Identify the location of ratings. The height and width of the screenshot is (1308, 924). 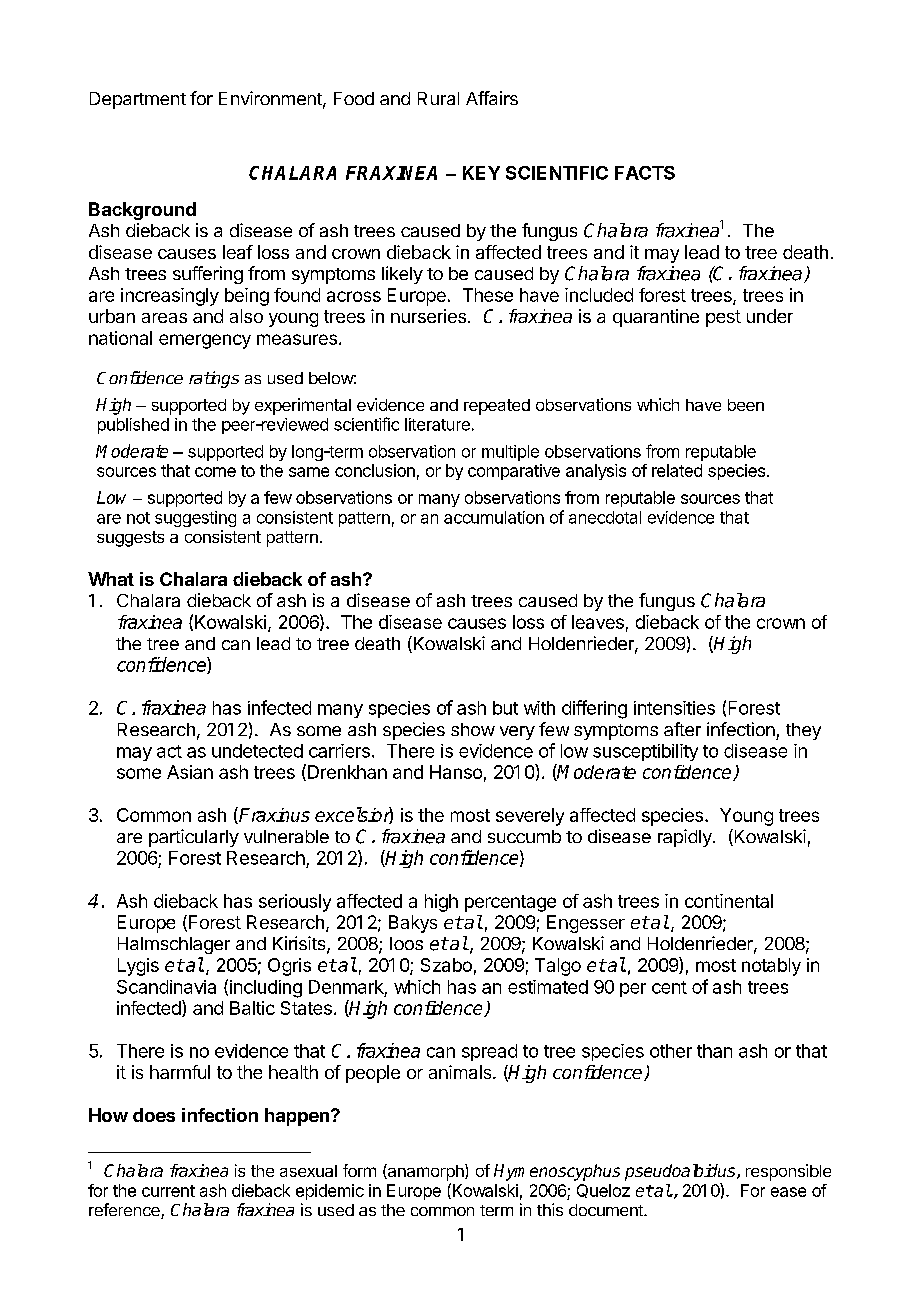
(214, 379).
